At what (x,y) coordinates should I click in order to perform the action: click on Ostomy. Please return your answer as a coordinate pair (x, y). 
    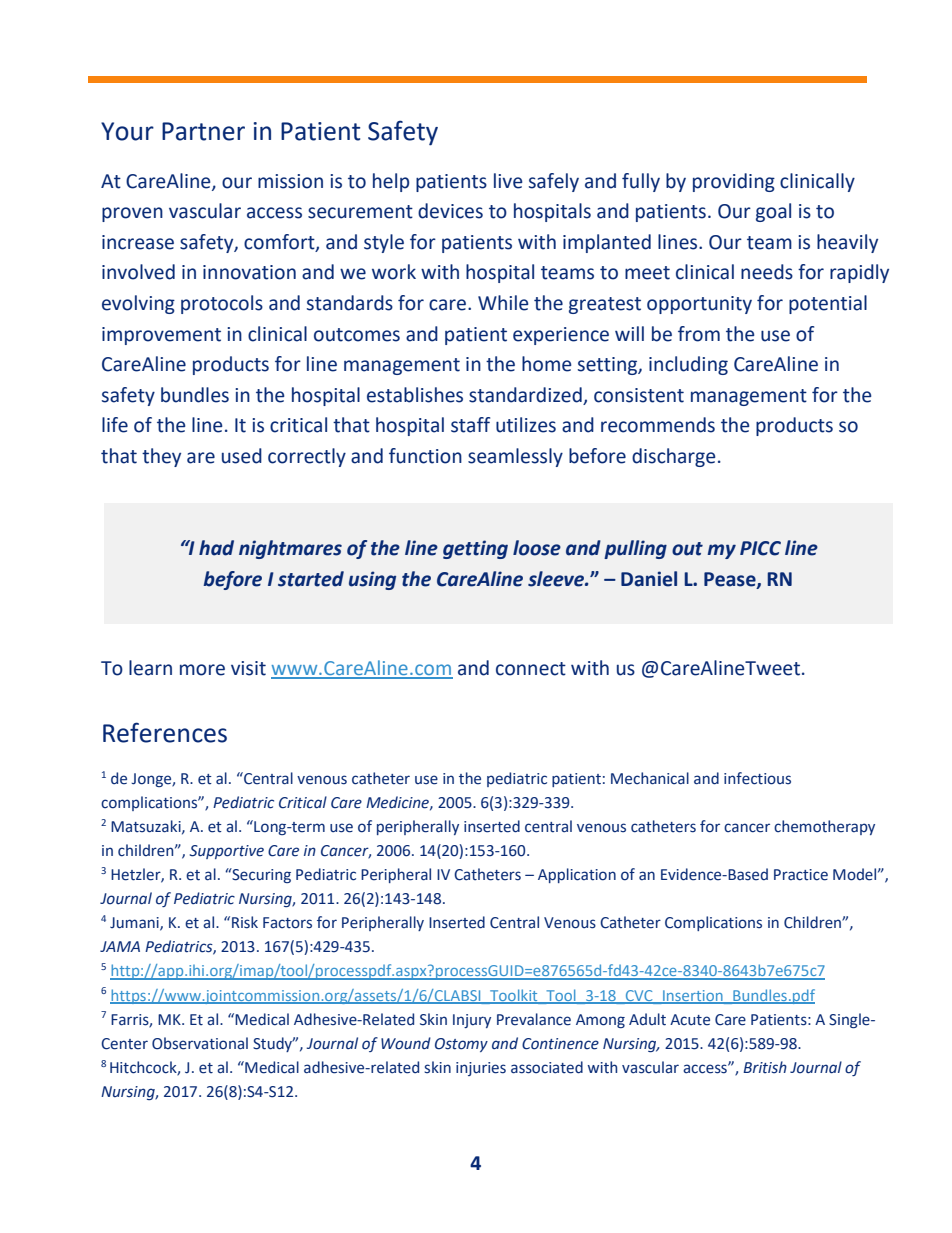
    Looking at the image, I should click on (461, 1045).
